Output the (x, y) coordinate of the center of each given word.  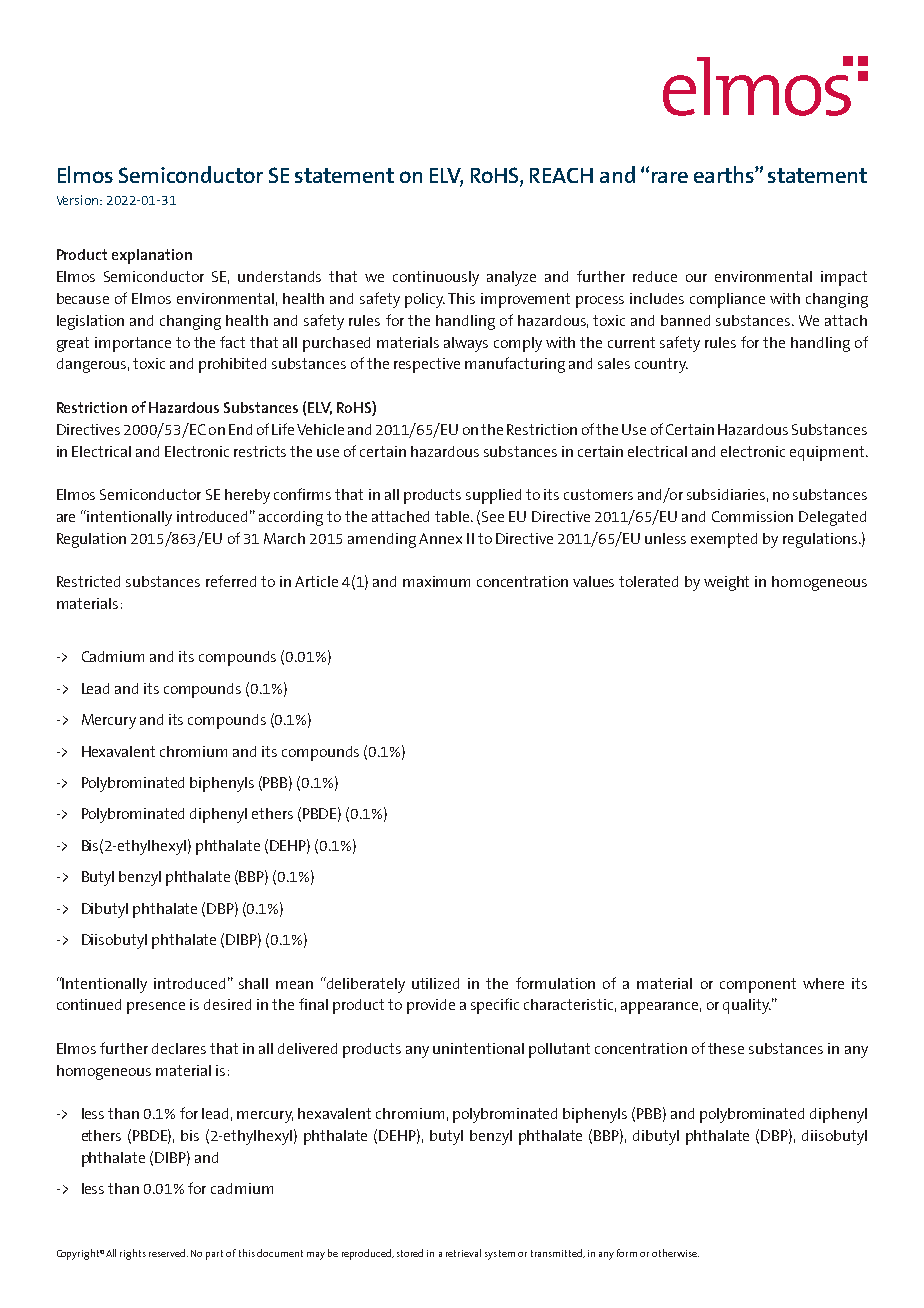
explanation (152, 256)
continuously (436, 278)
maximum (436, 581)
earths (725, 174)
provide (431, 1006)
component (758, 985)
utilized (435, 983)
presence (156, 1008)
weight (726, 583)
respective (427, 365)
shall (253, 983)
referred (231, 581)
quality (747, 1006)
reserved (168, 1253)
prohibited (232, 365)
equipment (827, 453)
